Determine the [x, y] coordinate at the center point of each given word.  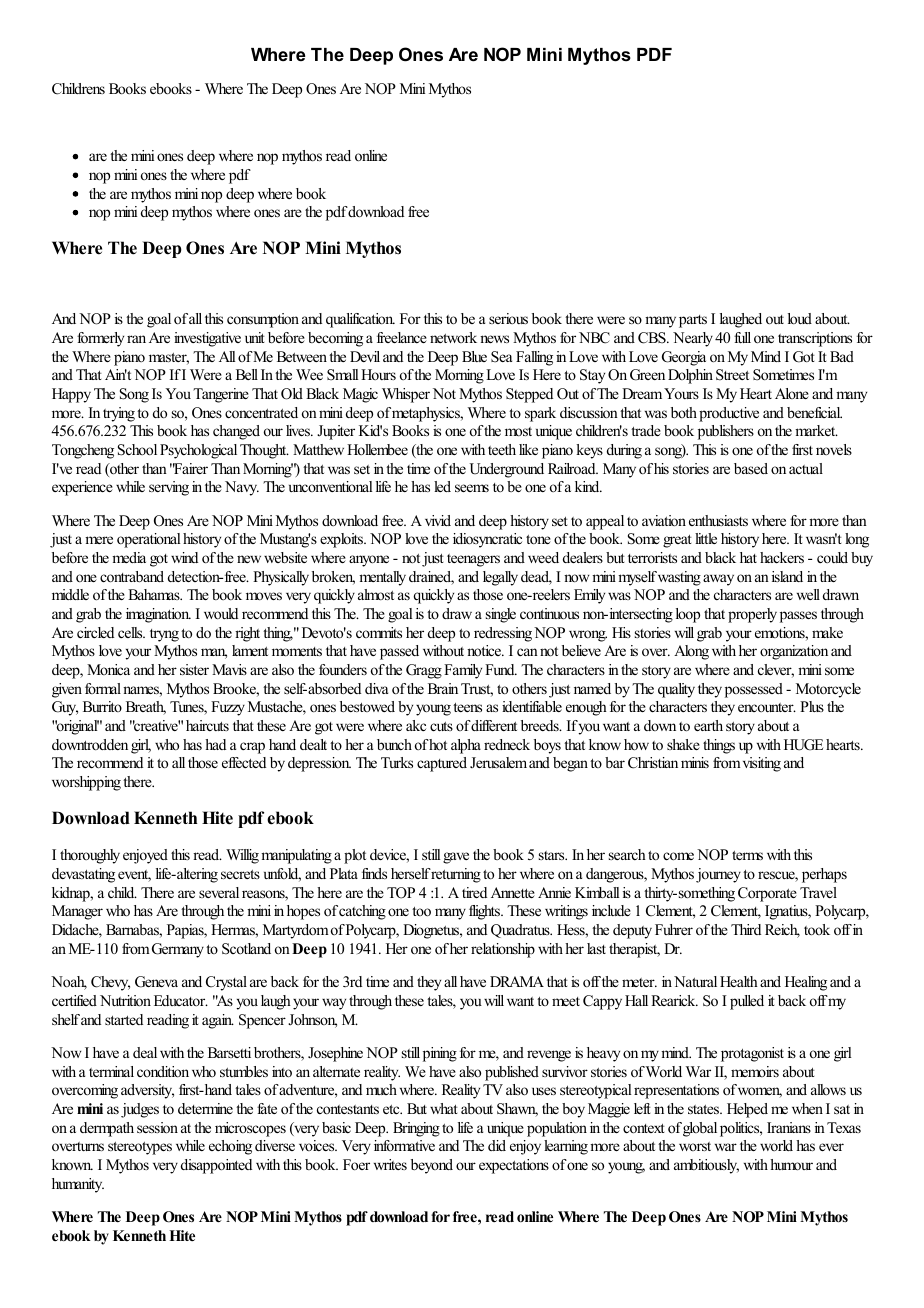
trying [119, 414]
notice [485, 650]
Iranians [789, 1127]
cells [131, 632]
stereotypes [140, 1148]
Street [732, 375]
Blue [474, 356]
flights [486, 912]
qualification [360, 320]
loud [800, 318]
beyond [432, 1166]
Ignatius [787, 912]
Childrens [78, 89]
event [134, 876]
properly [752, 615]
